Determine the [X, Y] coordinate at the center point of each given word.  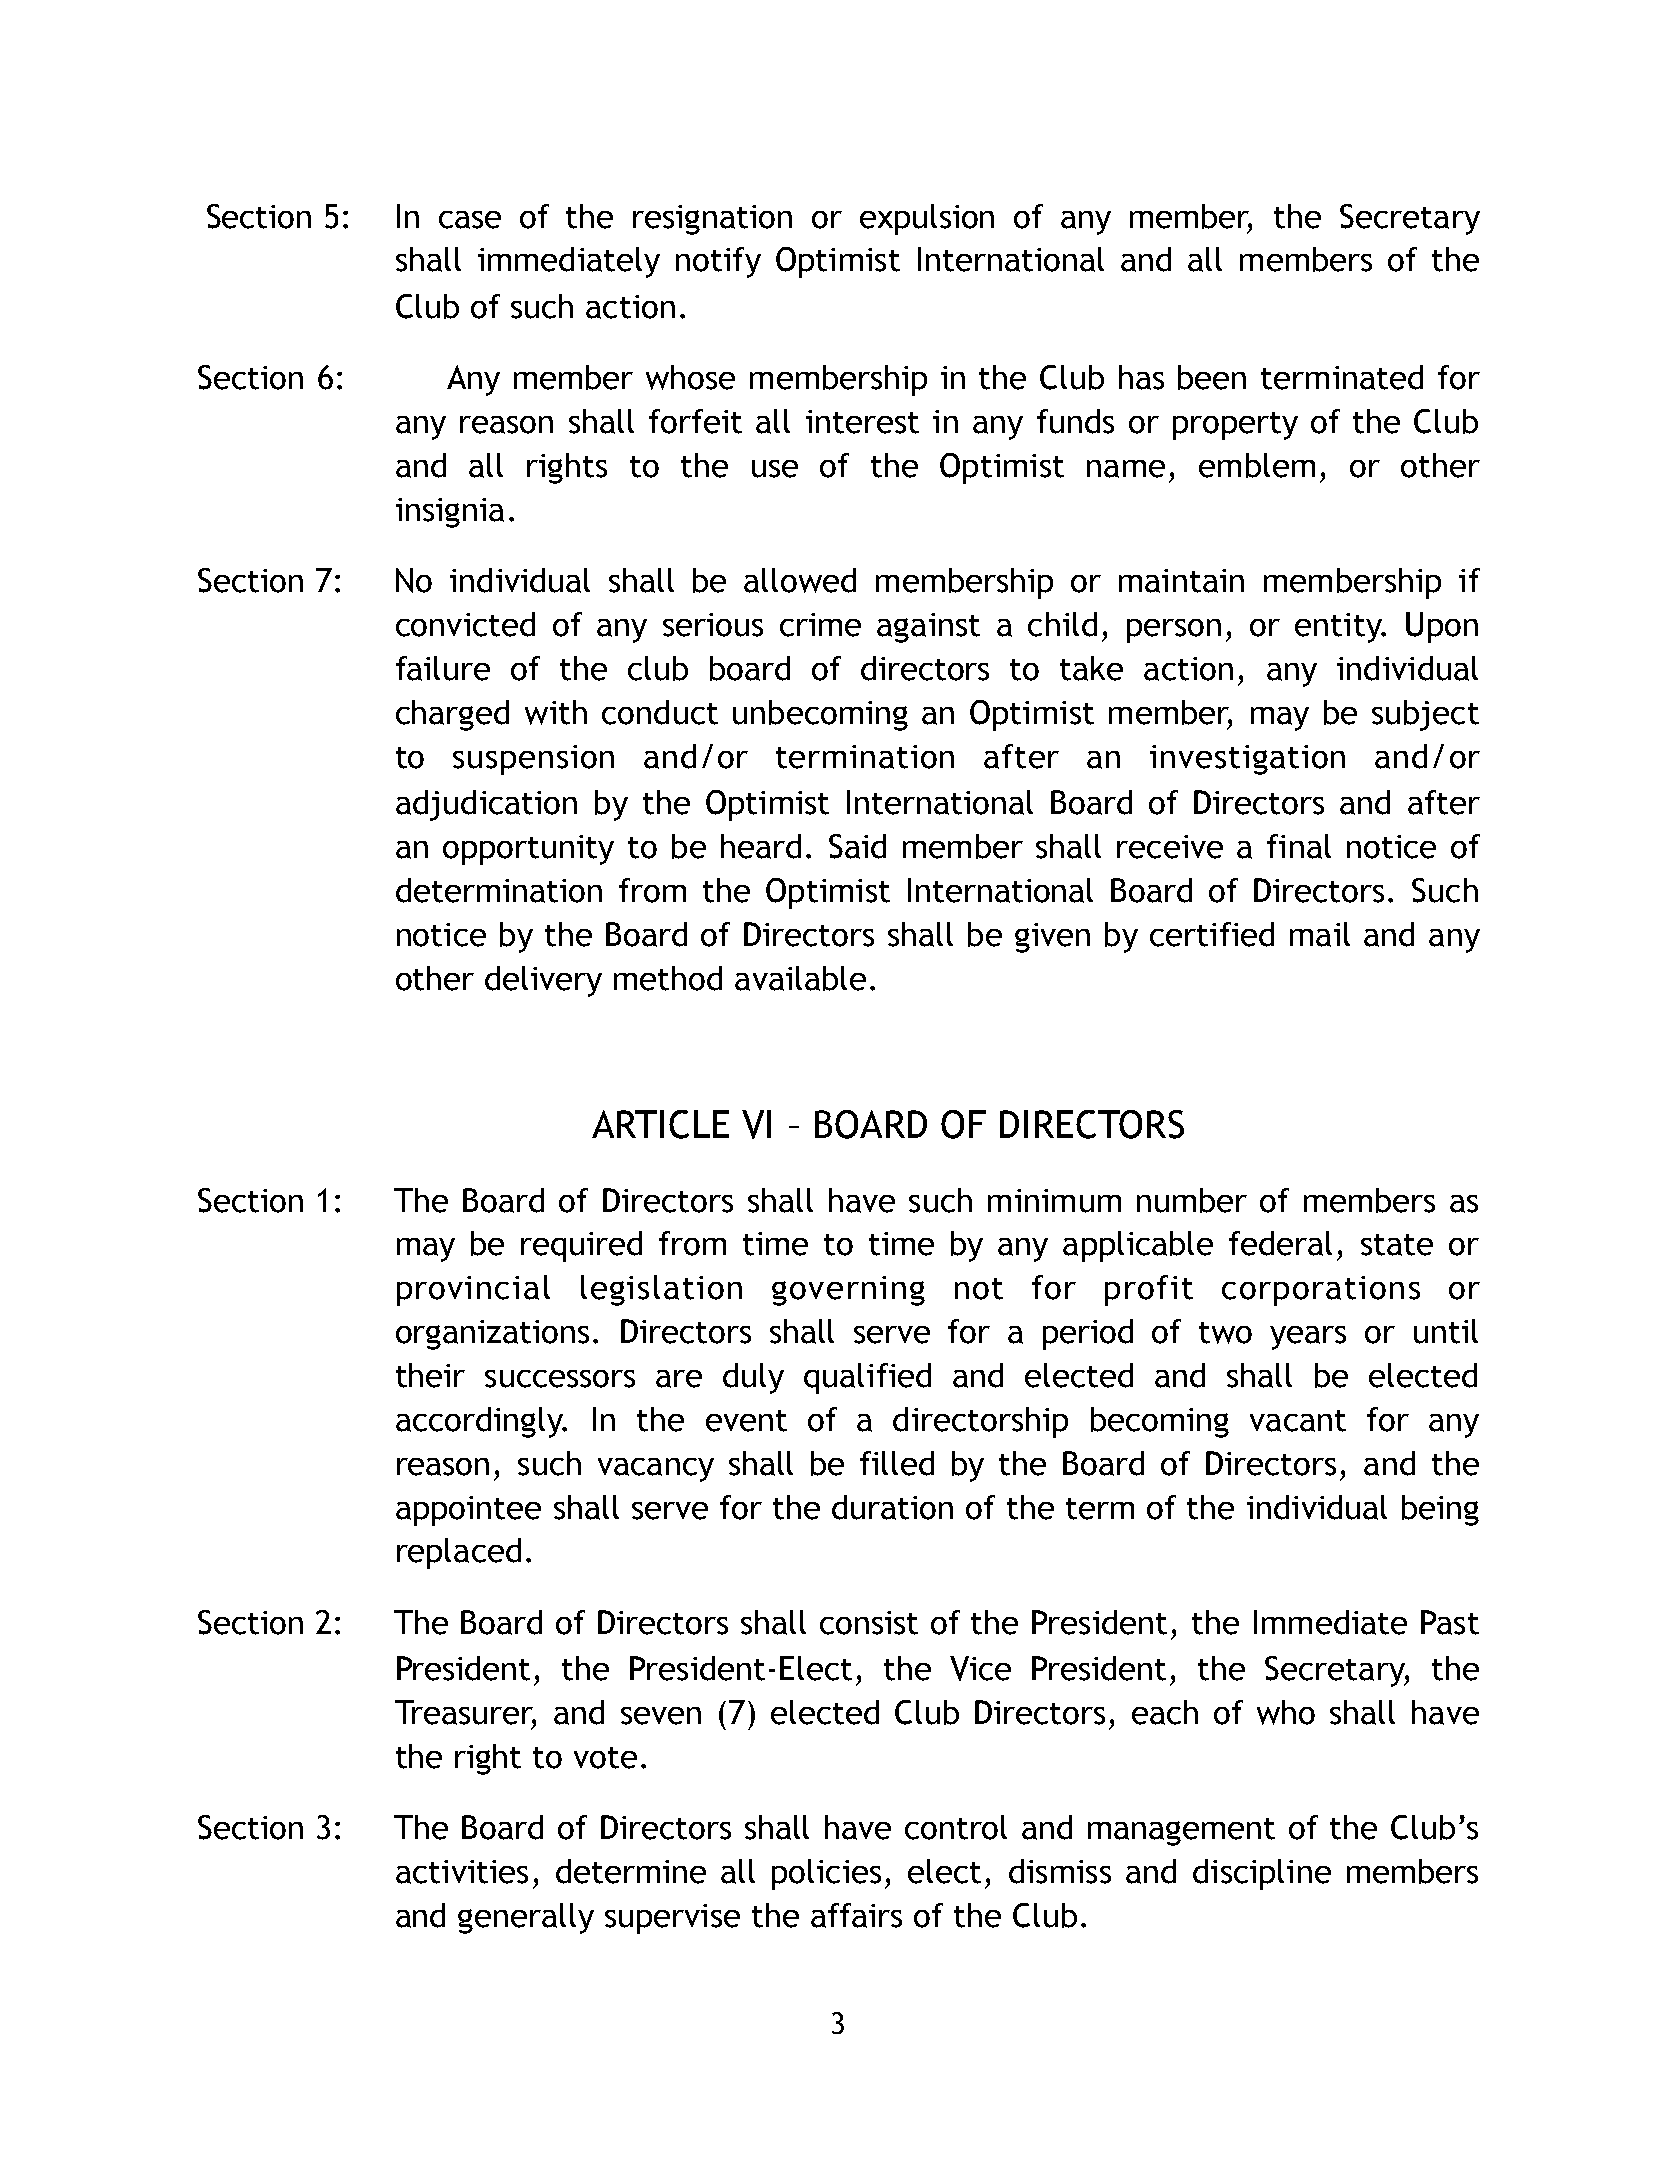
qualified [867, 1378]
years [1308, 1338]
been [1212, 377]
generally [526, 1918]
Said [857, 846]
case [470, 220]
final [1299, 846]
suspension [533, 760]
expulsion [927, 219]
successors [560, 1379]
